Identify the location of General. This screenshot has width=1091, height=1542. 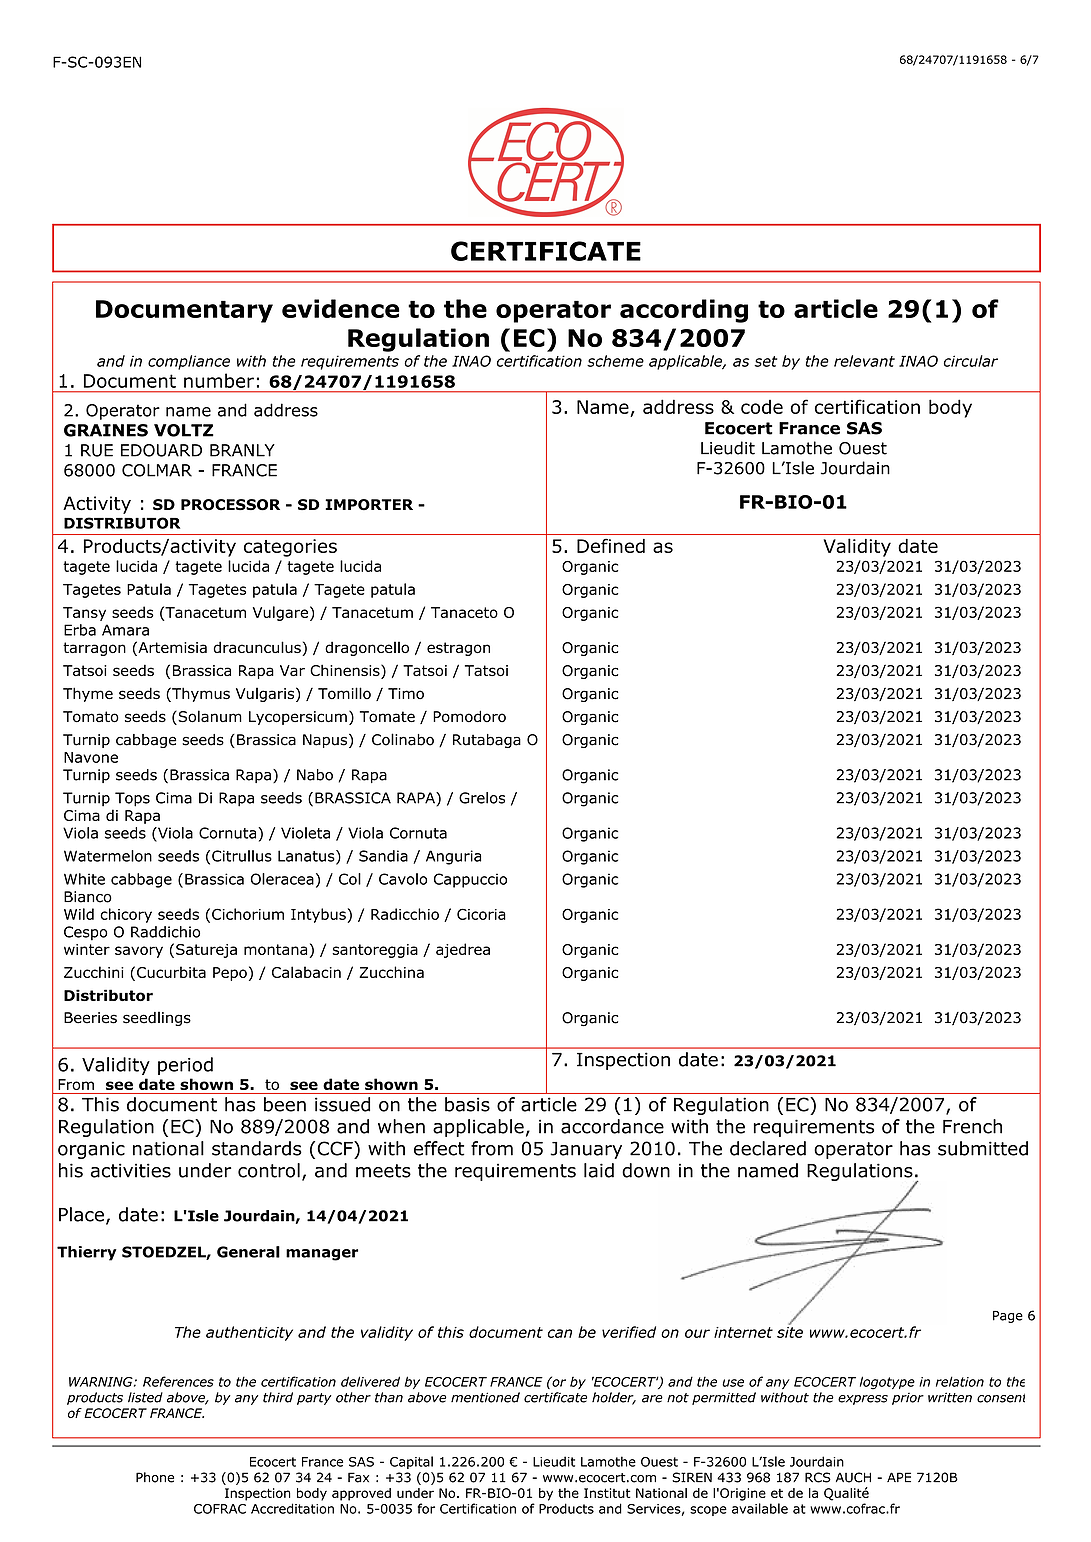
(248, 1252).
